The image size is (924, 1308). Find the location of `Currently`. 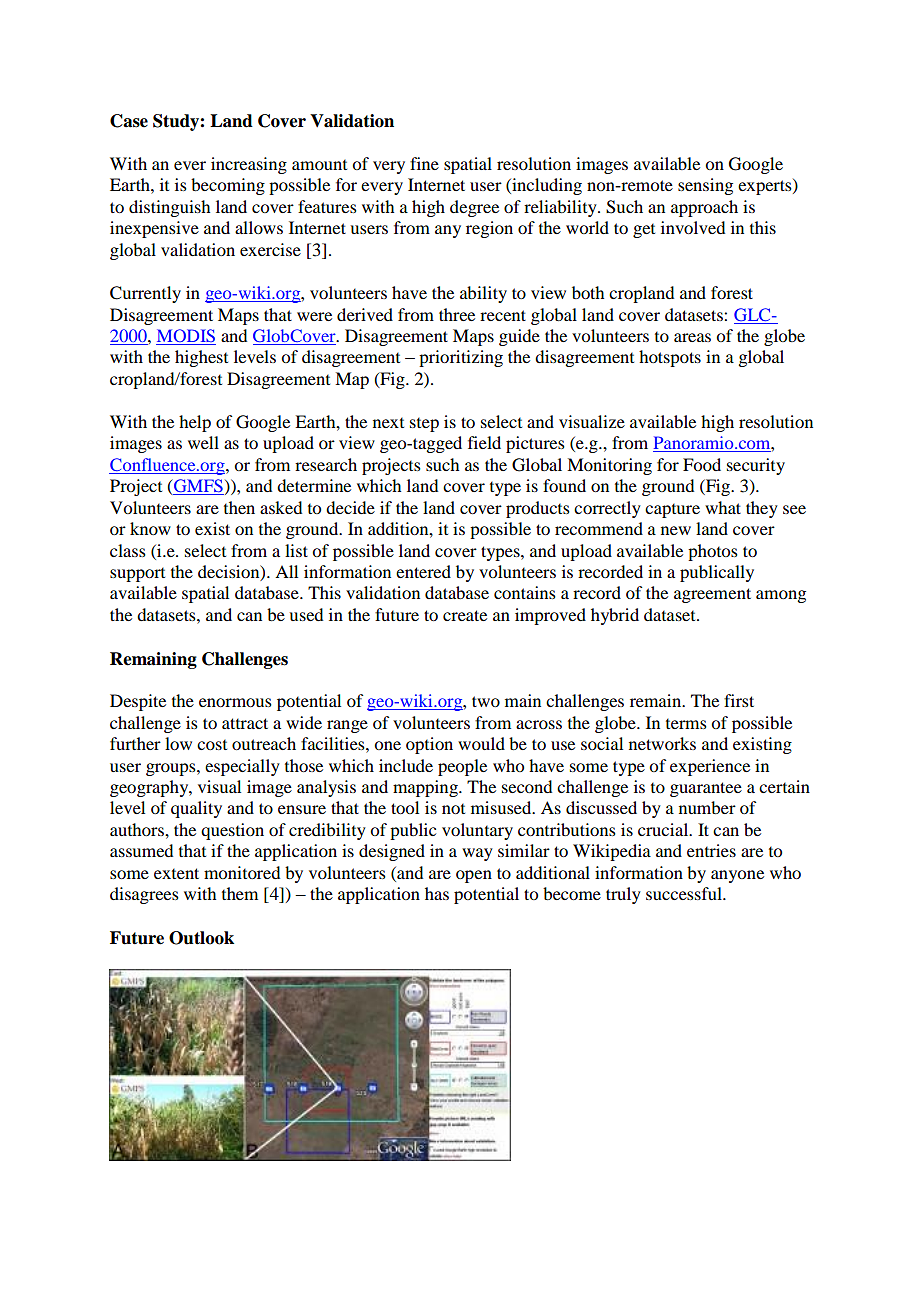

Currently is located at coordinates (145, 294).
